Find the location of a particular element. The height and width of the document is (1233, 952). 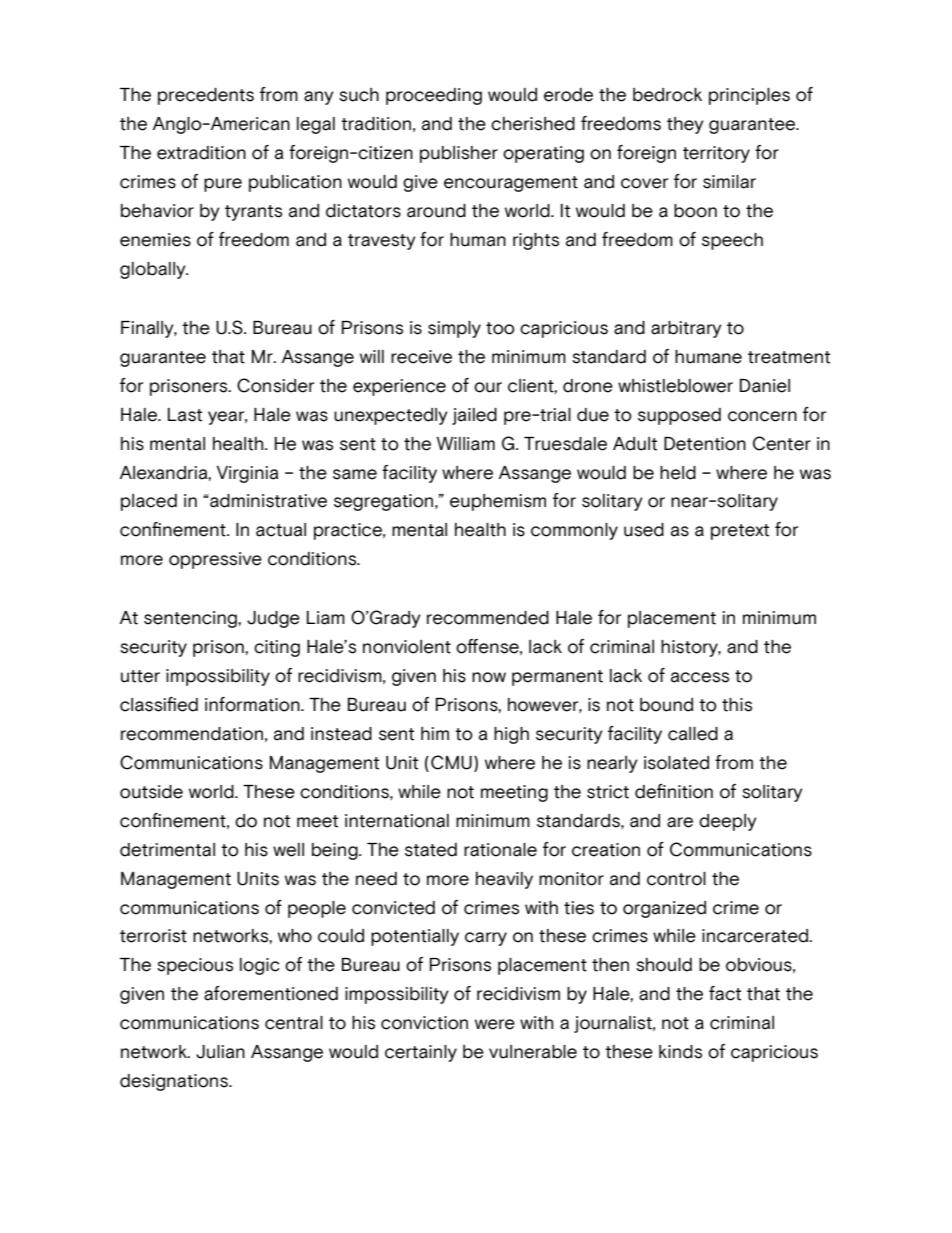

CMU is located at coordinates (451, 762).
